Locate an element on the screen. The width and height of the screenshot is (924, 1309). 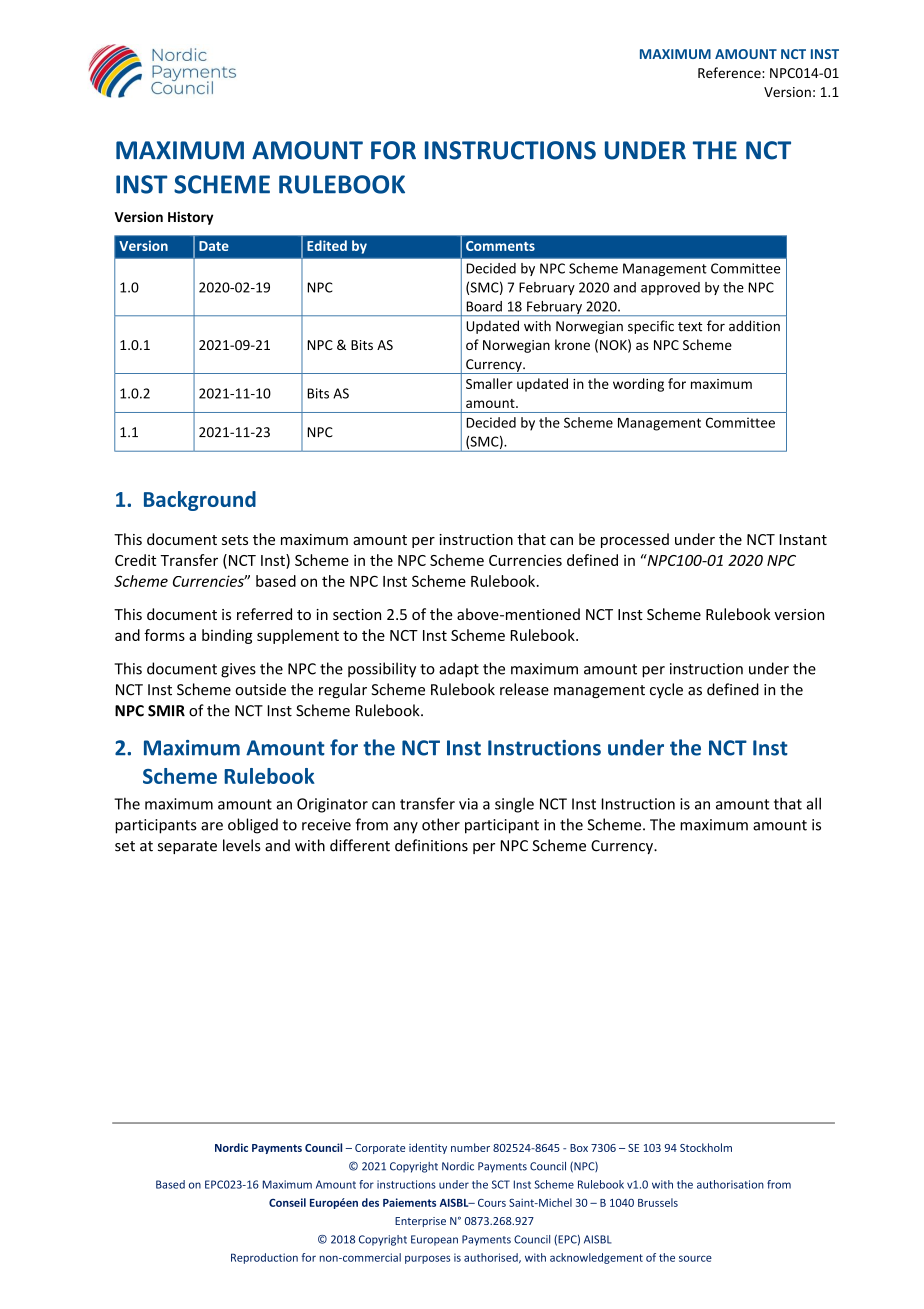
adapt is located at coordinates (459, 670).
